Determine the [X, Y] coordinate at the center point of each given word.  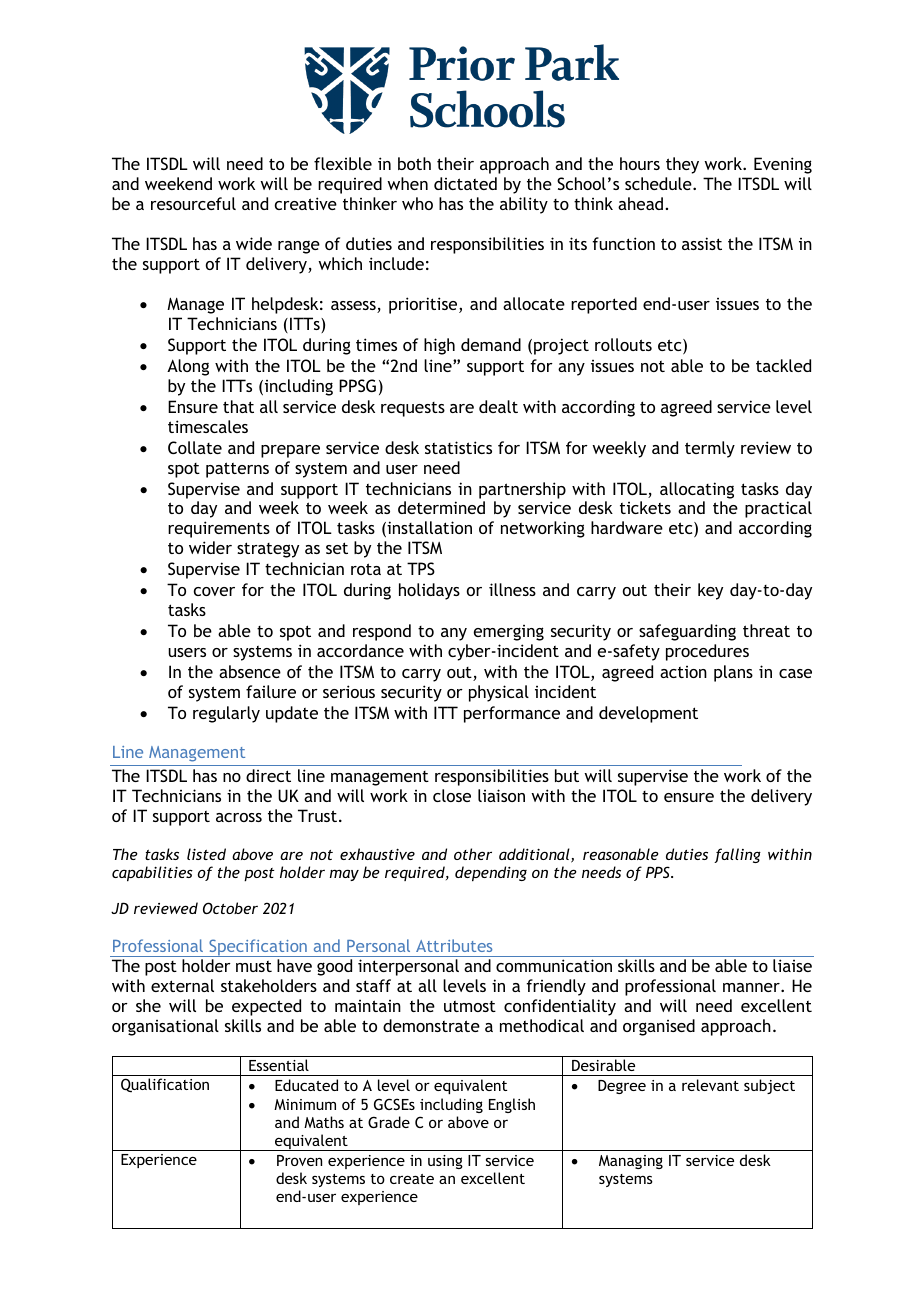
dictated [465, 183]
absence [250, 671]
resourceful [193, 203]
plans [733, 673]
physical [499, 693]
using [445, 1162]
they [682, 165]
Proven [299, 1160]
